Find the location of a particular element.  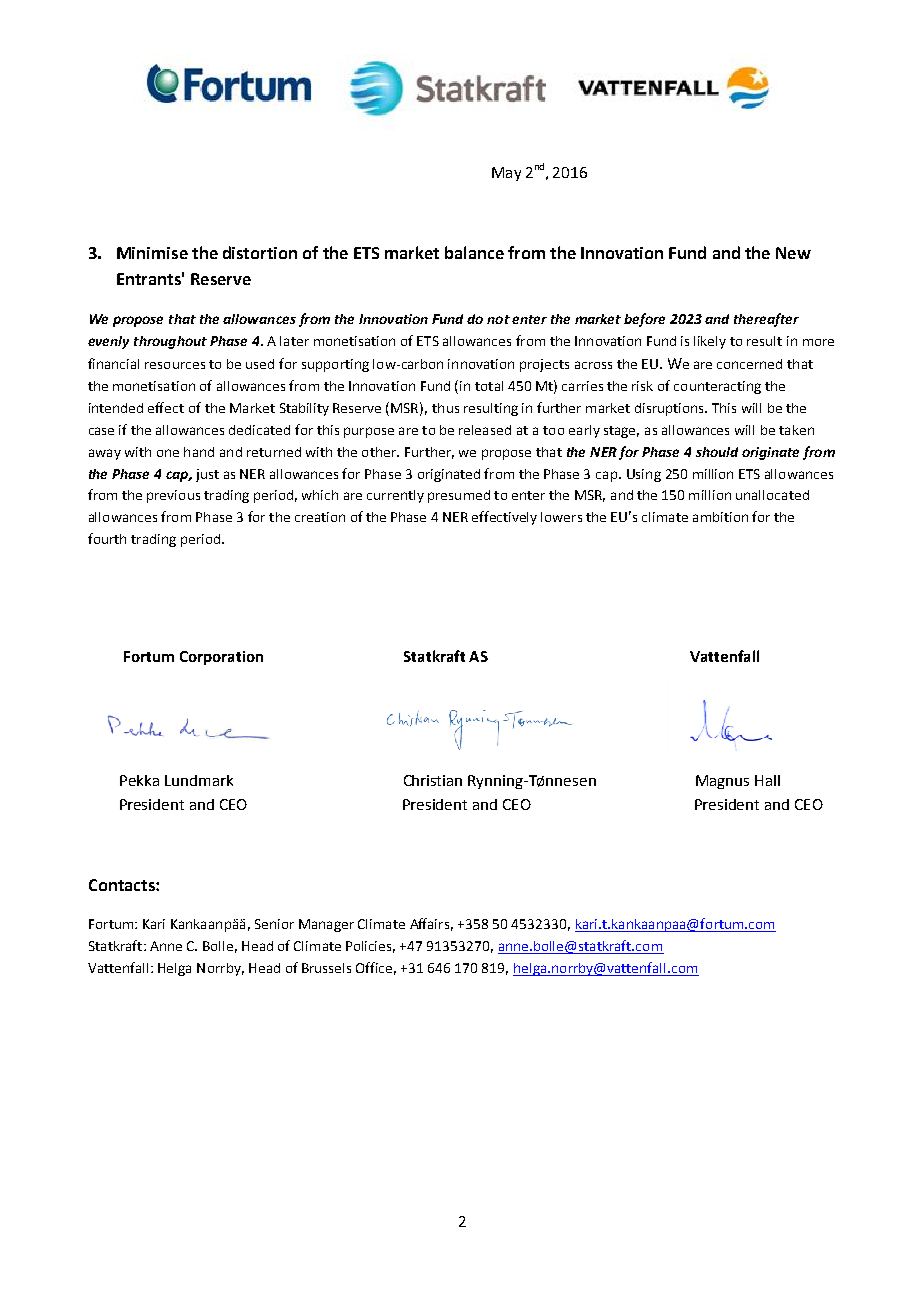

fourth is located at coordinates (107, 538).
